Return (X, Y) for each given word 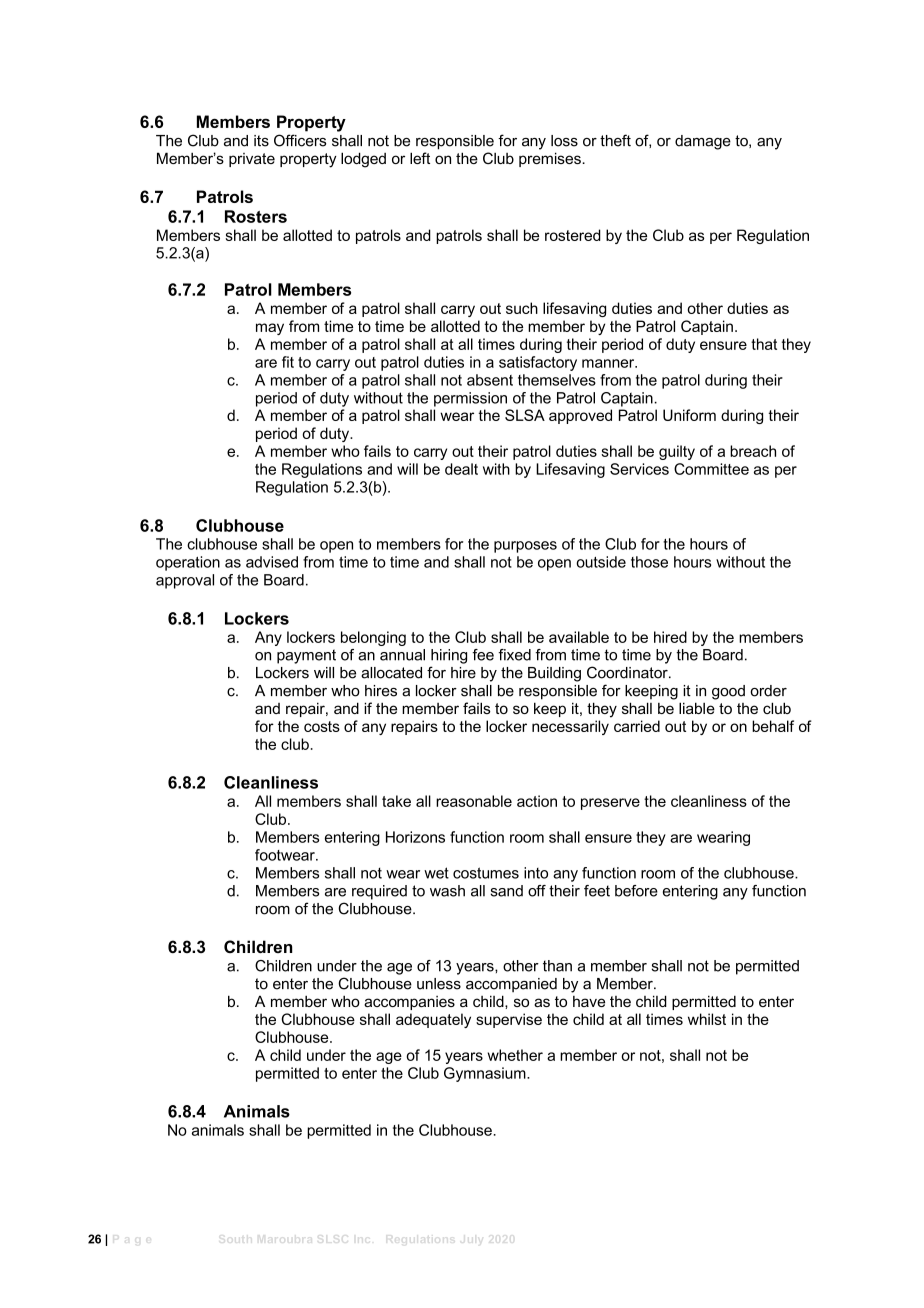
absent (490, 380)
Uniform (689, 415)
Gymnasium (486, 1074)
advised (272, 562)
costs (322, 726)
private (252, 160)
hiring (449, 656)
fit (288, 362)
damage (703, 142)
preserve (610, 804)
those (649, 562)
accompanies (409, 1003)
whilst (707, 1019)
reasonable (474, 801)
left (420, 158)
